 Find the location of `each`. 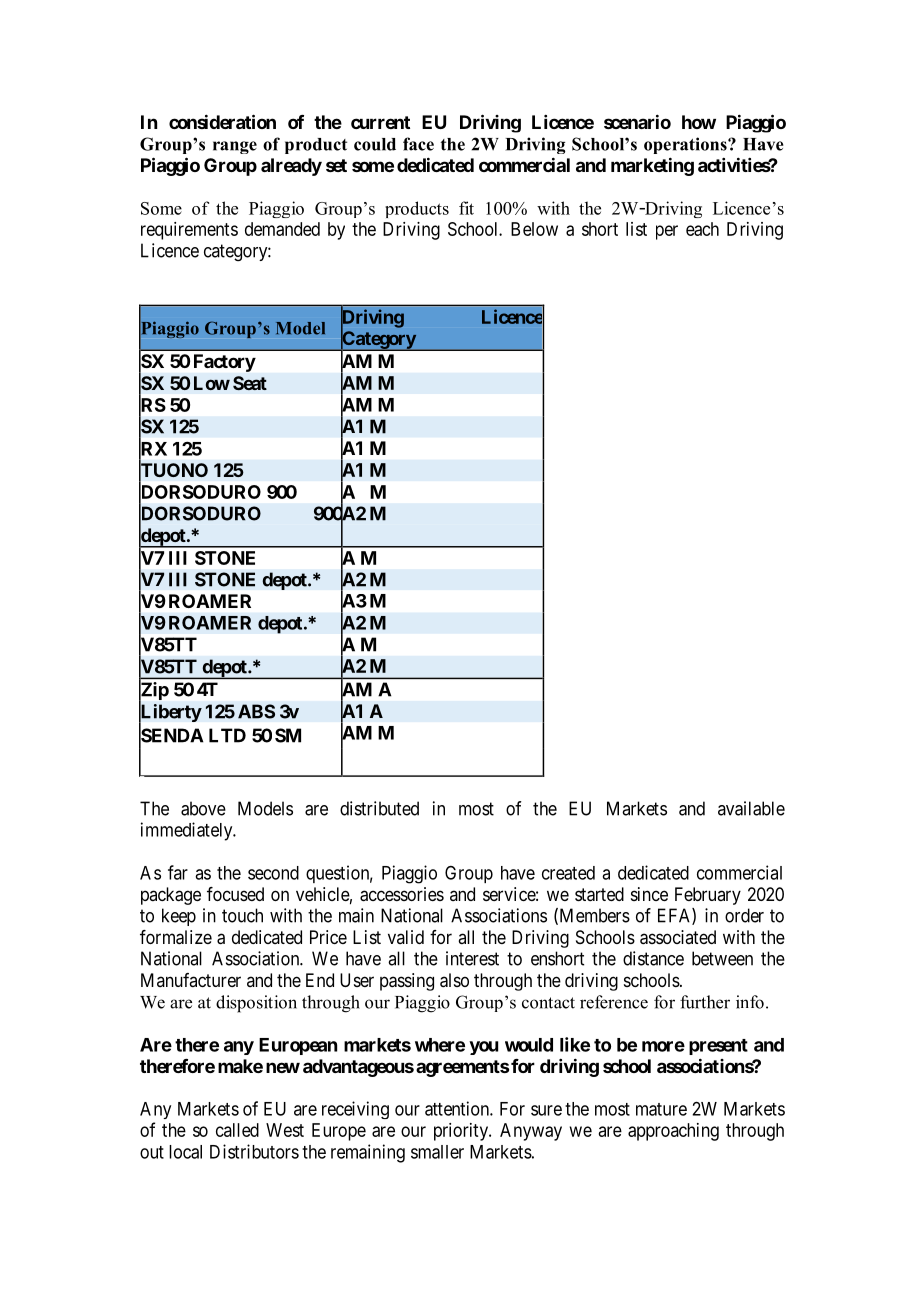

each is located at coordinates (702, 229).
